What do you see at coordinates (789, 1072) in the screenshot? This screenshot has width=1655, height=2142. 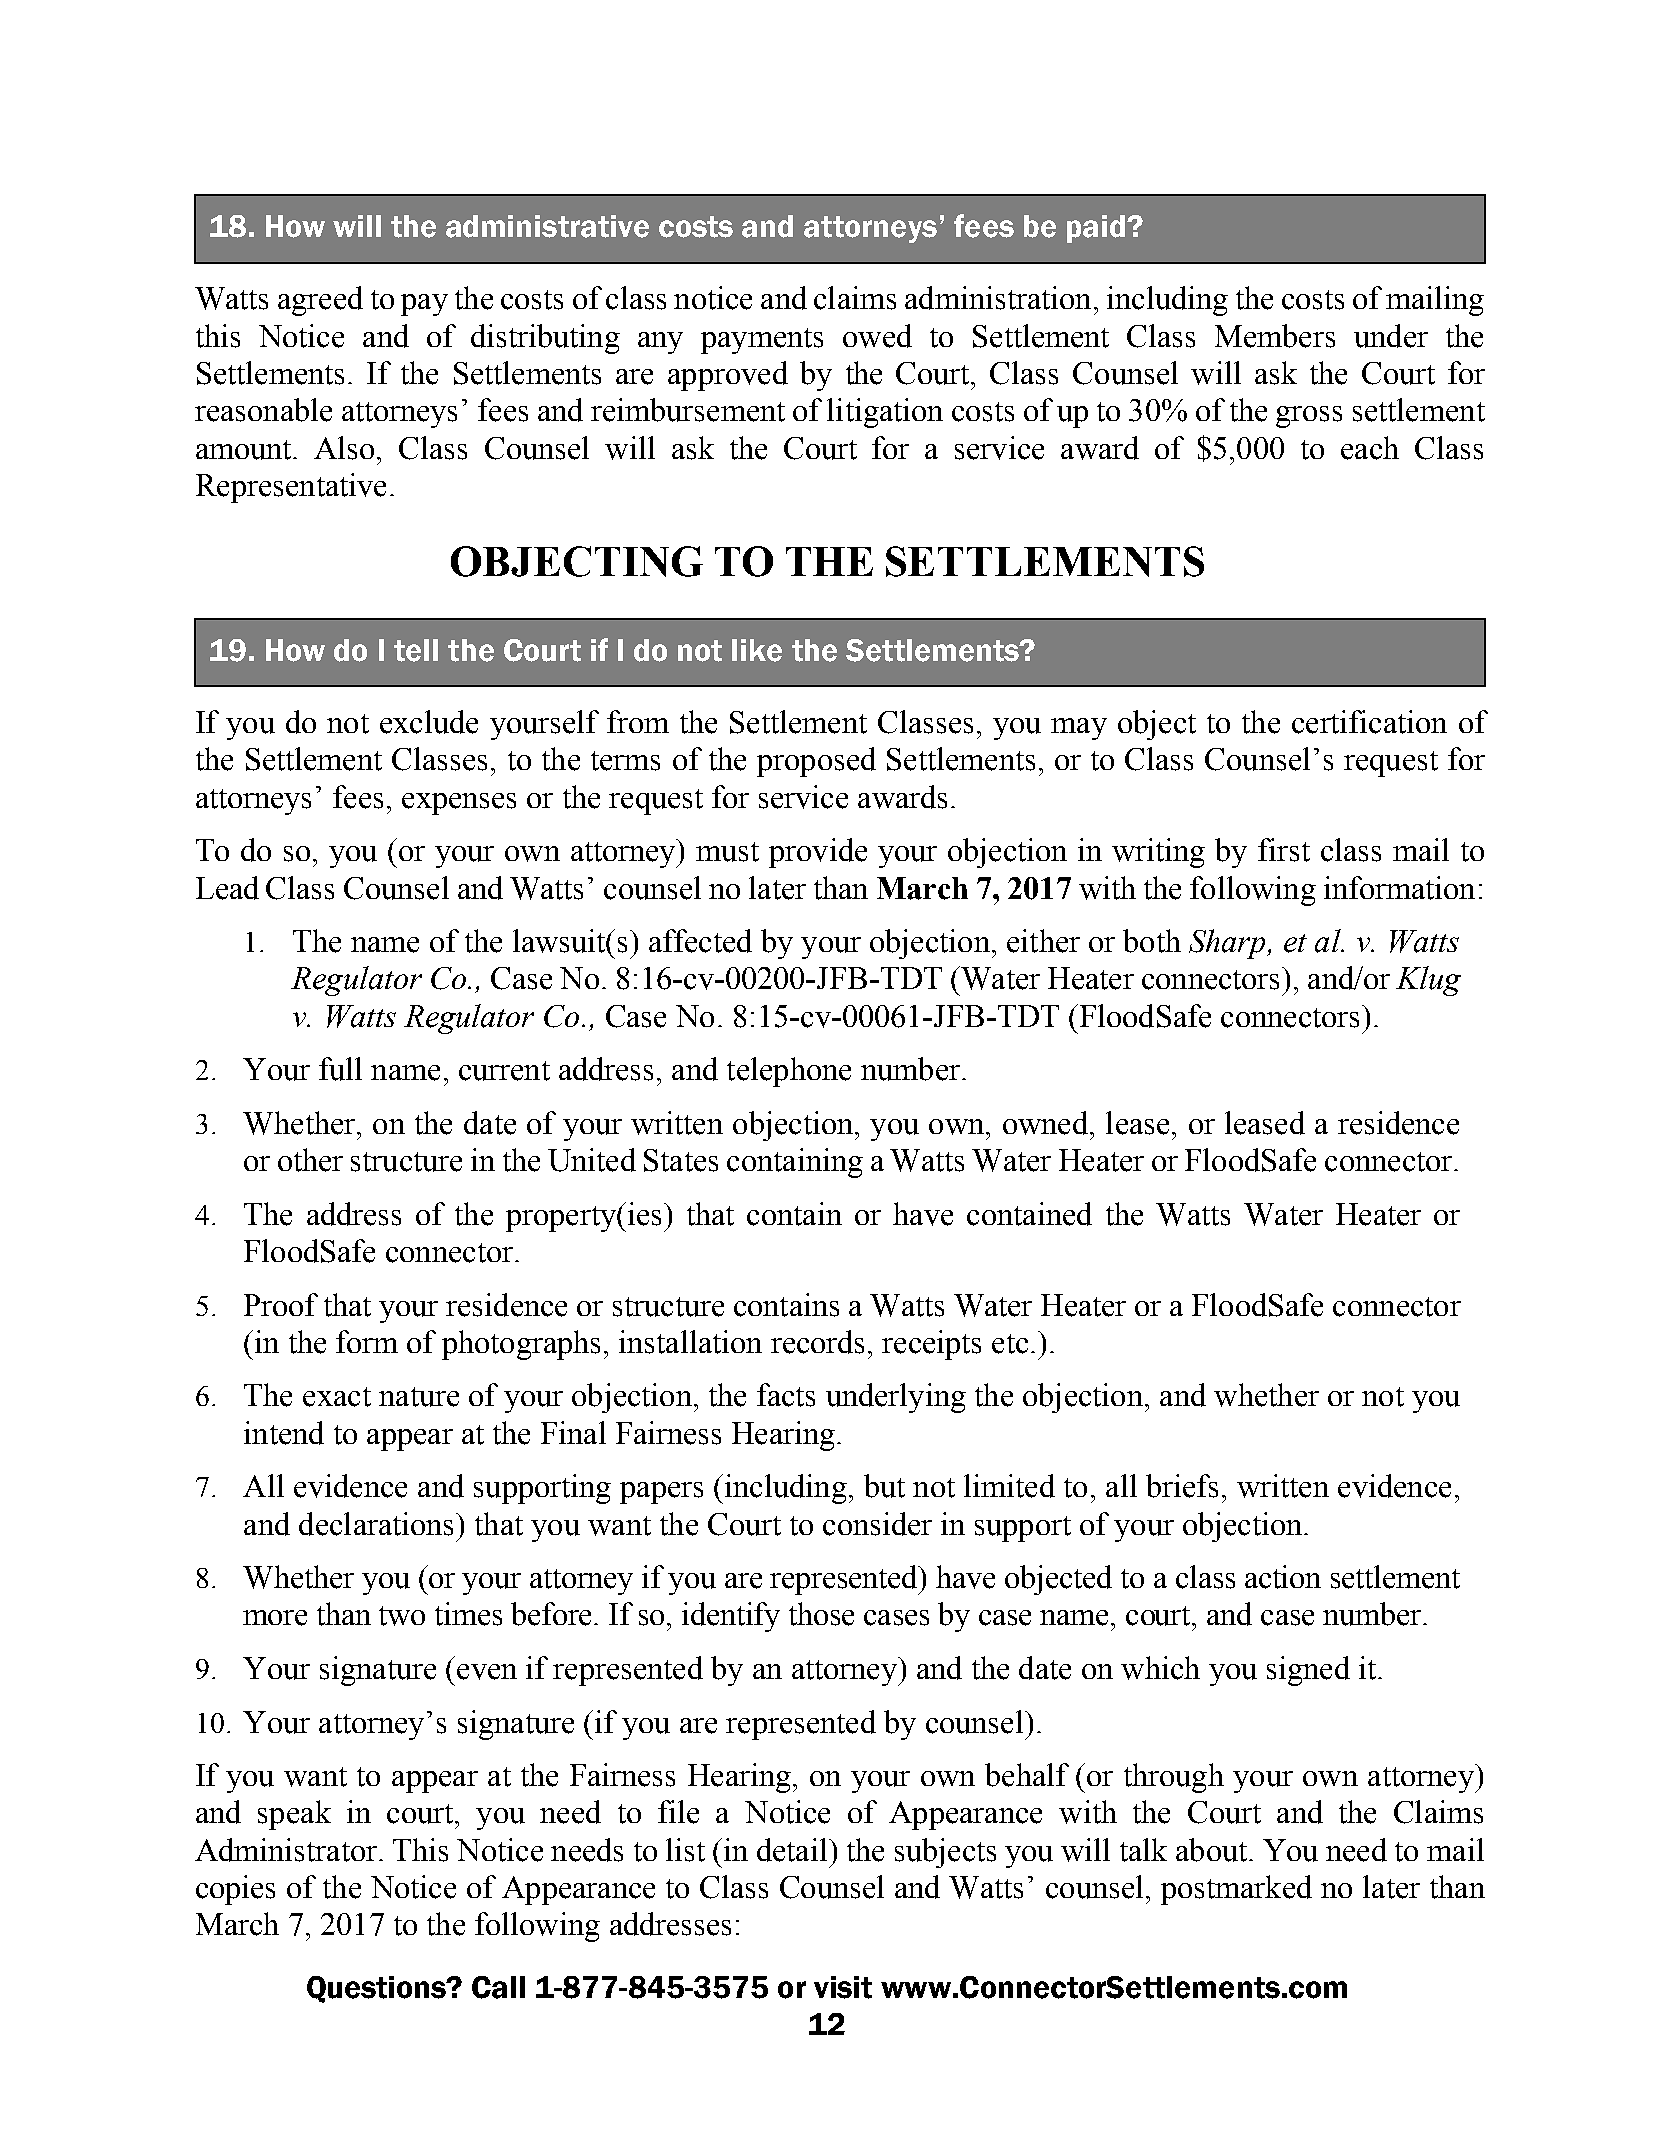 I see `telephone` at bounding box center [789, 1072].
